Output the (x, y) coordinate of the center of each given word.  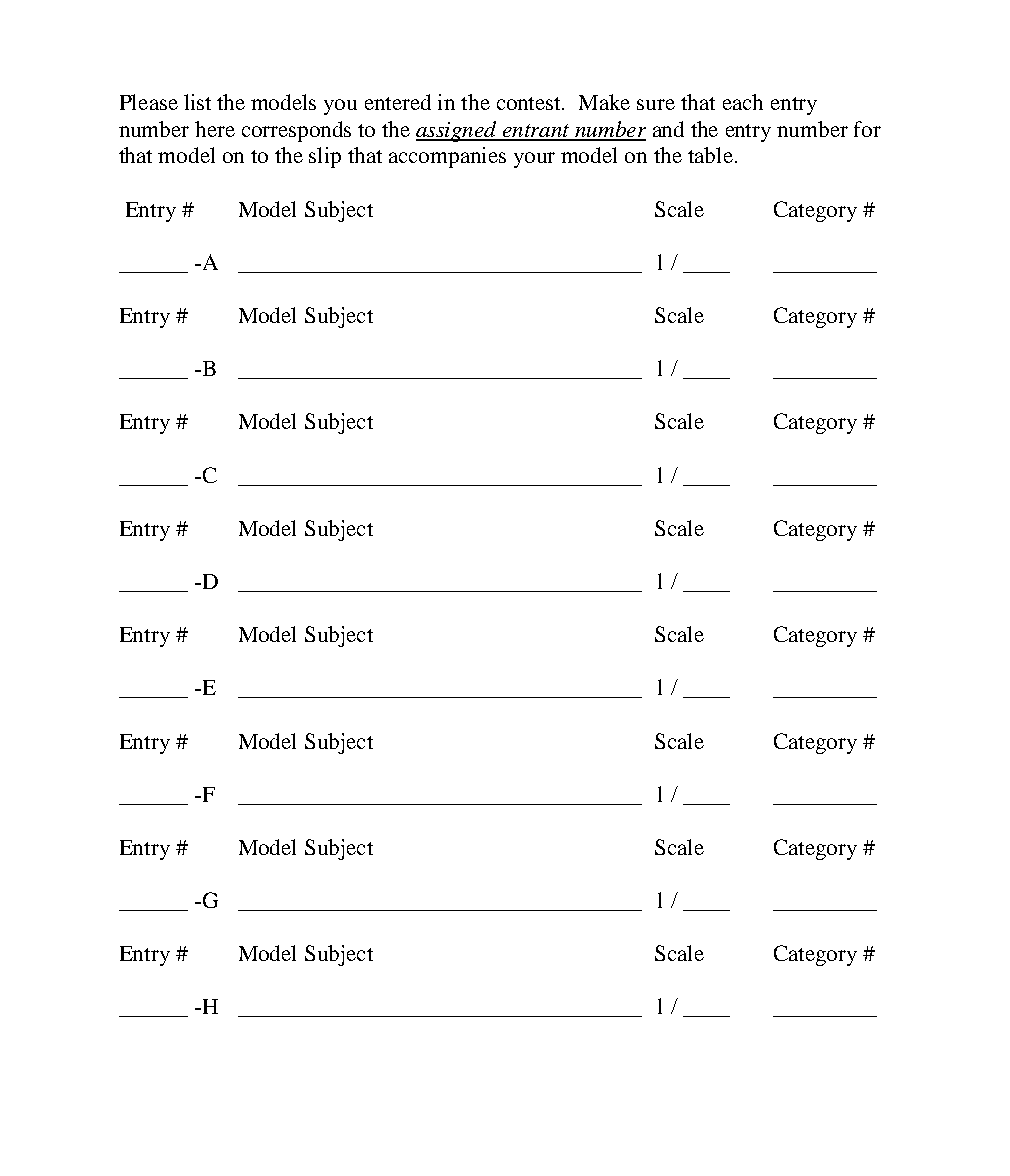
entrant (536, 132)
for (867, 129)
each (743, 102)
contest (530, 103)
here (215, 129)
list (197, 102)
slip (325, 157)
